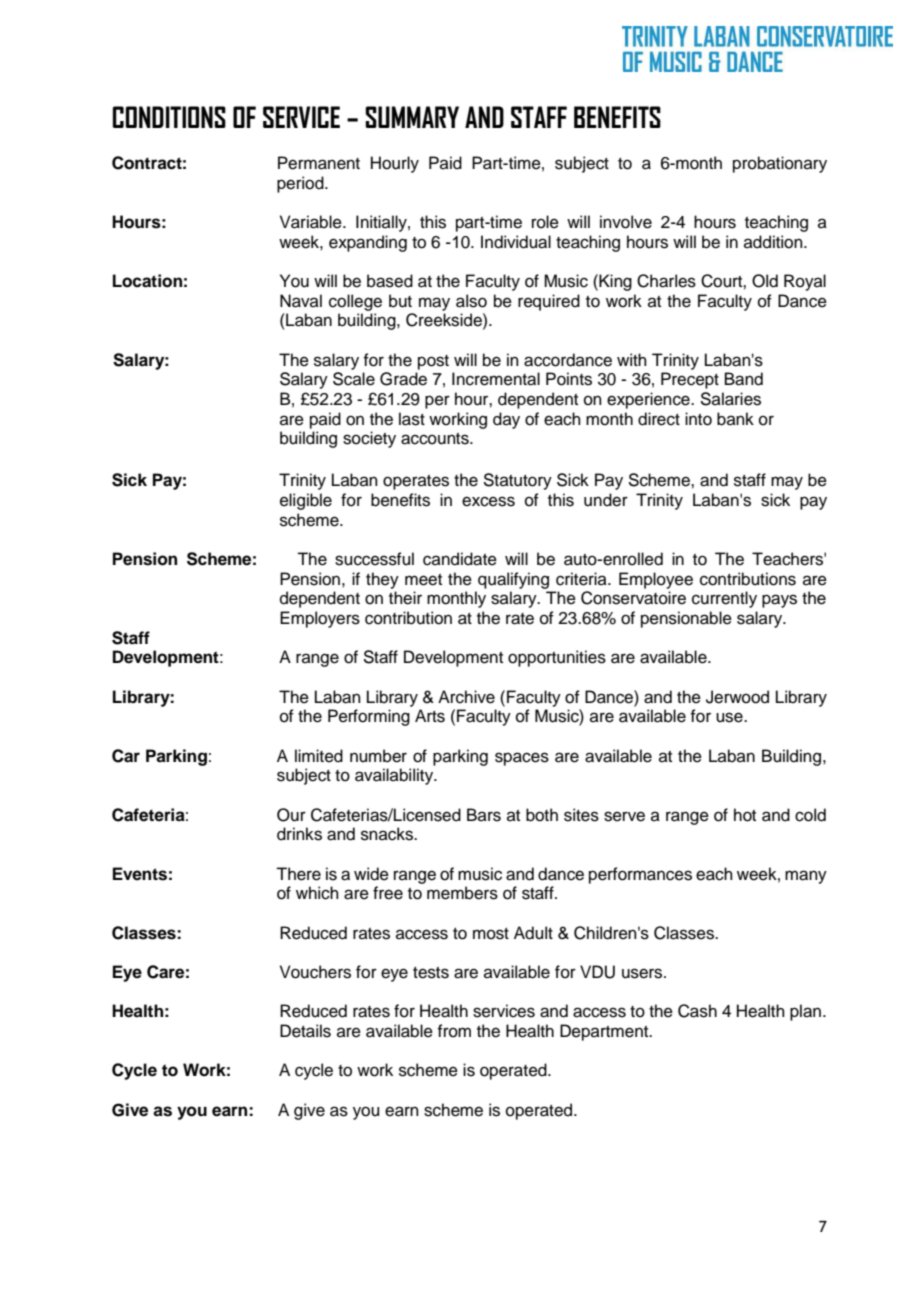  Describe the element at coordinates (780, 164) in the screenshot. I see `probationary` at that location.
